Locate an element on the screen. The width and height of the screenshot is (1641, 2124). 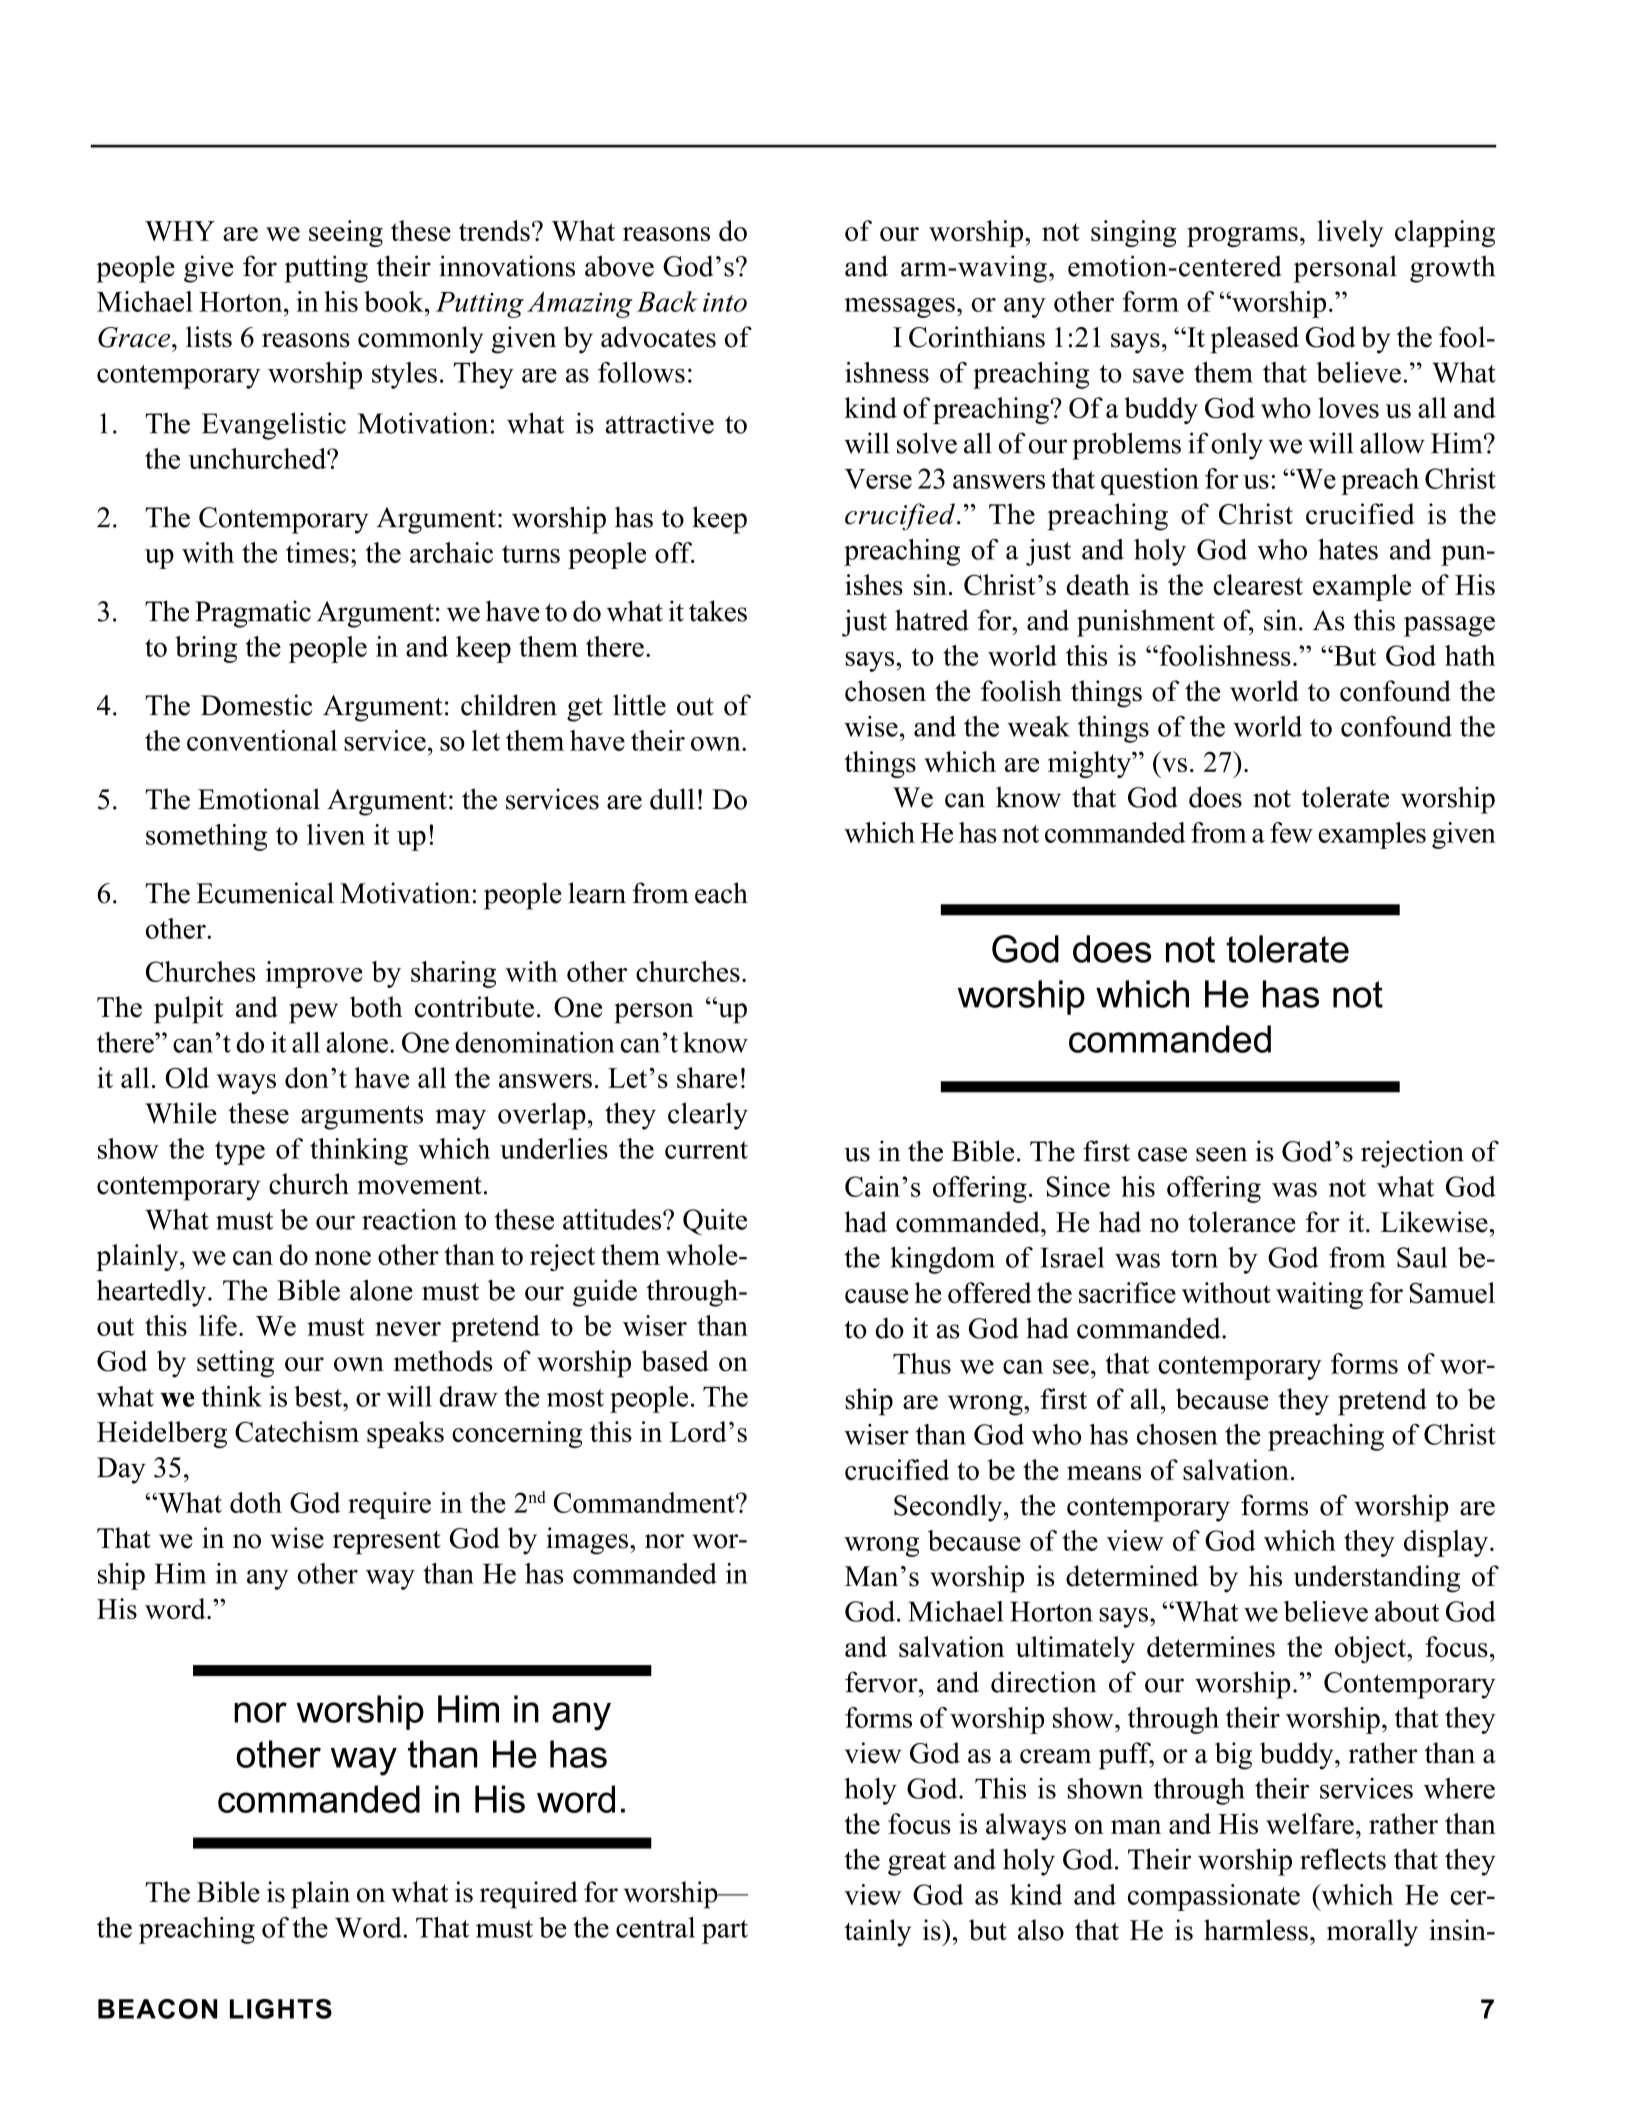
LIGHTS is located at coordinates (281, 2009).
